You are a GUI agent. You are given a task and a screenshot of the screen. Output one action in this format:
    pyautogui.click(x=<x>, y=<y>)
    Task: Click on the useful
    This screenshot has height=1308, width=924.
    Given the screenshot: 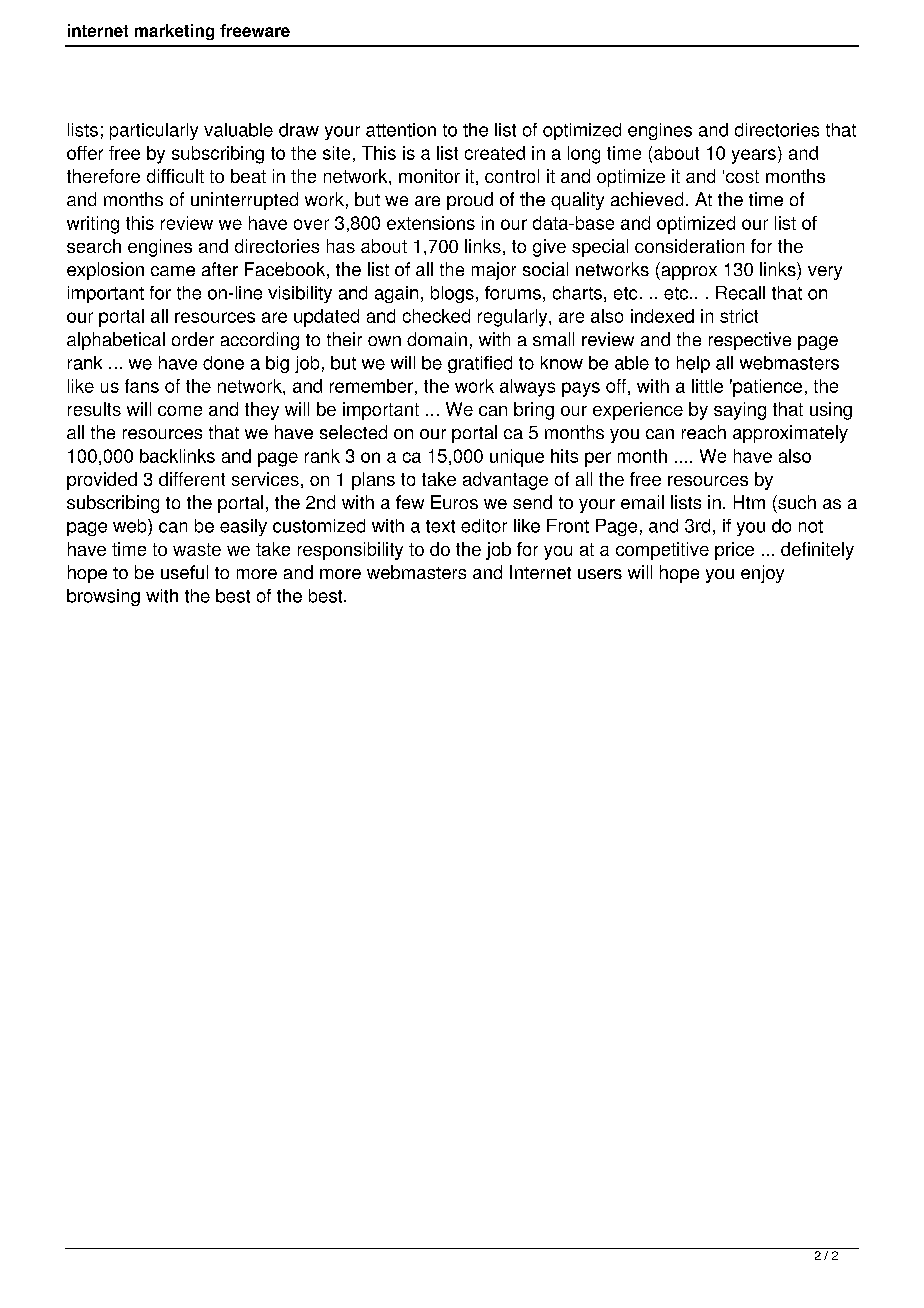 What is the action you would take?
    pyautogui.click(x=184, y=572)
